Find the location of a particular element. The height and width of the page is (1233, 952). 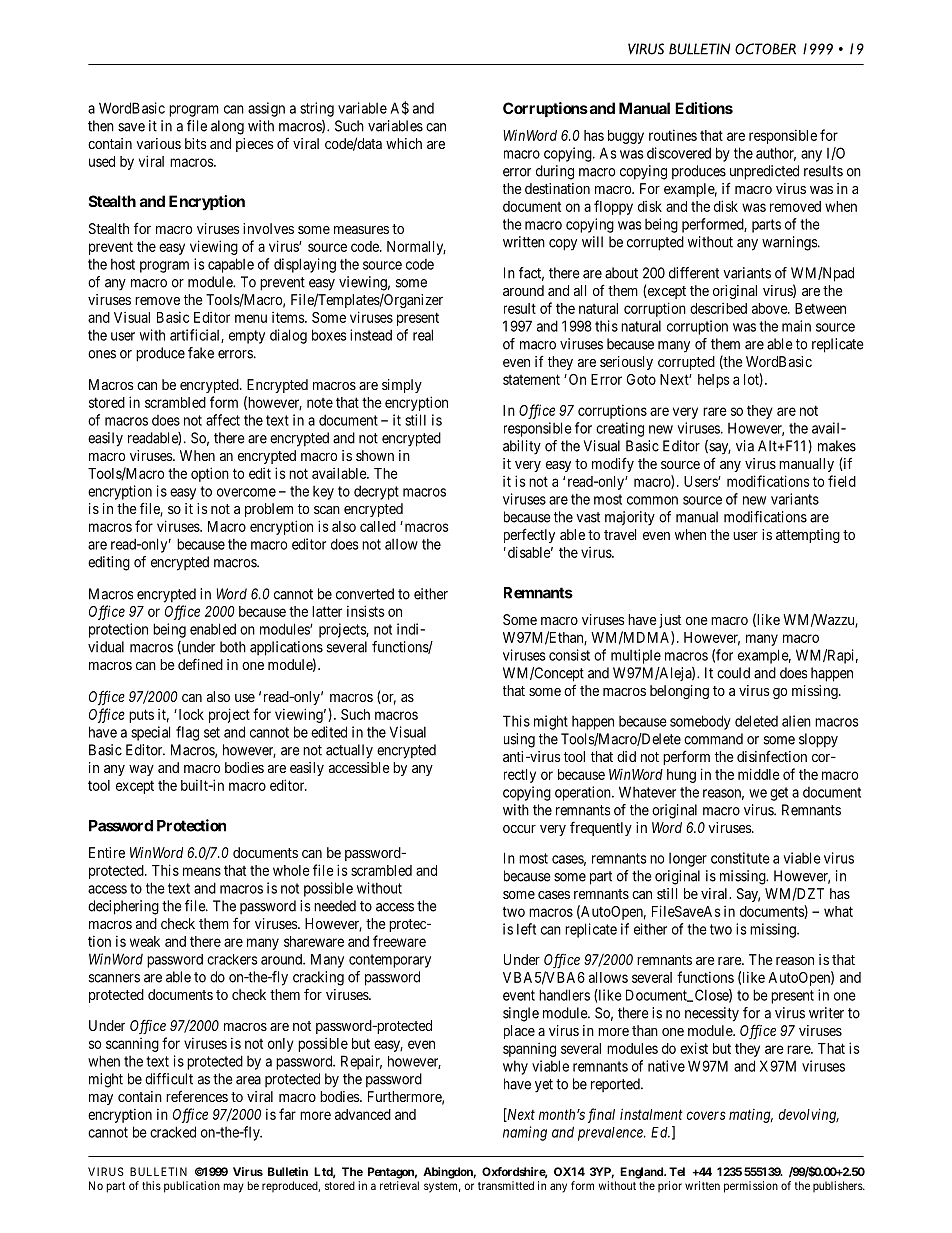

insists is located at coordinates (366, 611).
